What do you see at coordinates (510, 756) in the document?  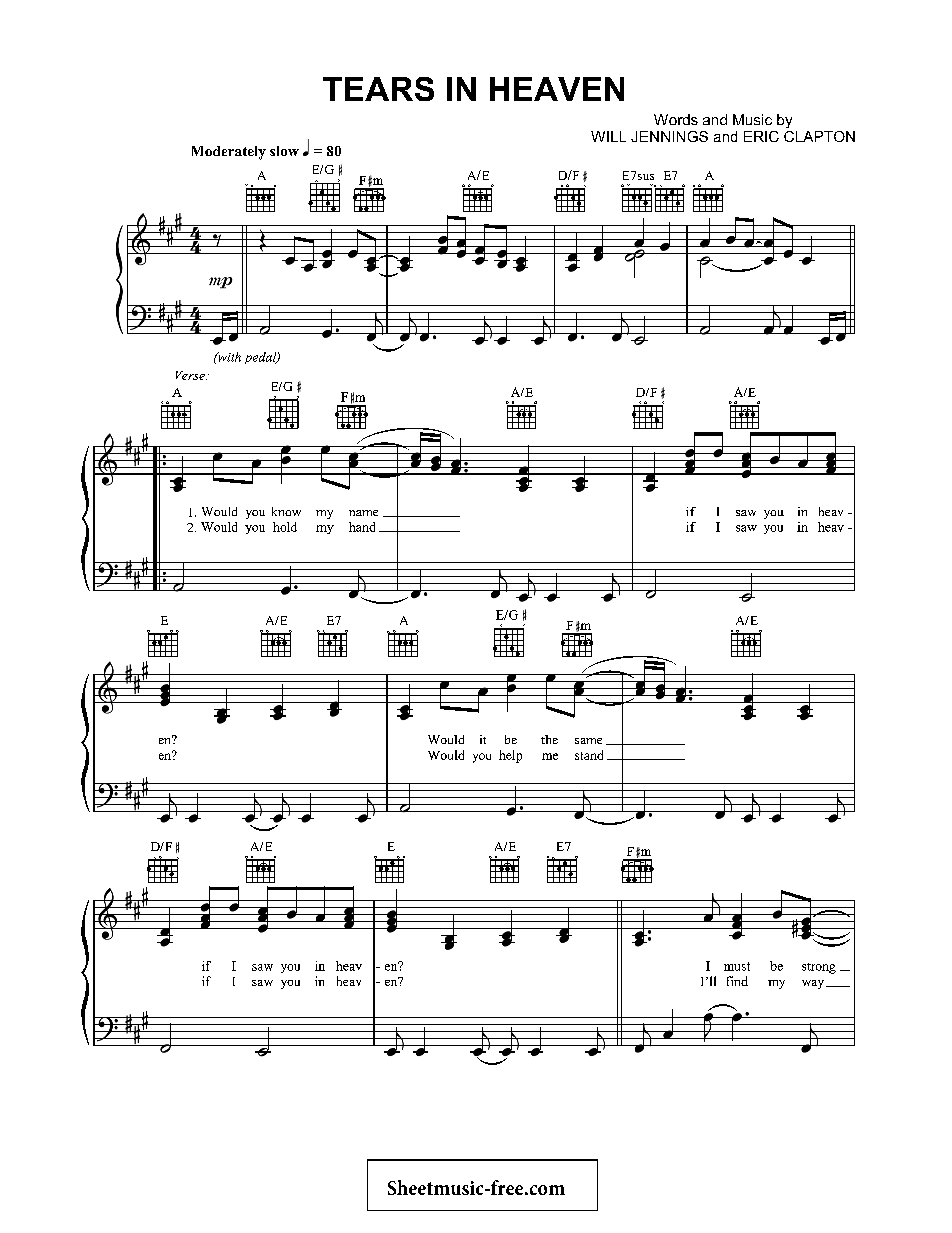 I see `help` at bounding box center [510, 756].
